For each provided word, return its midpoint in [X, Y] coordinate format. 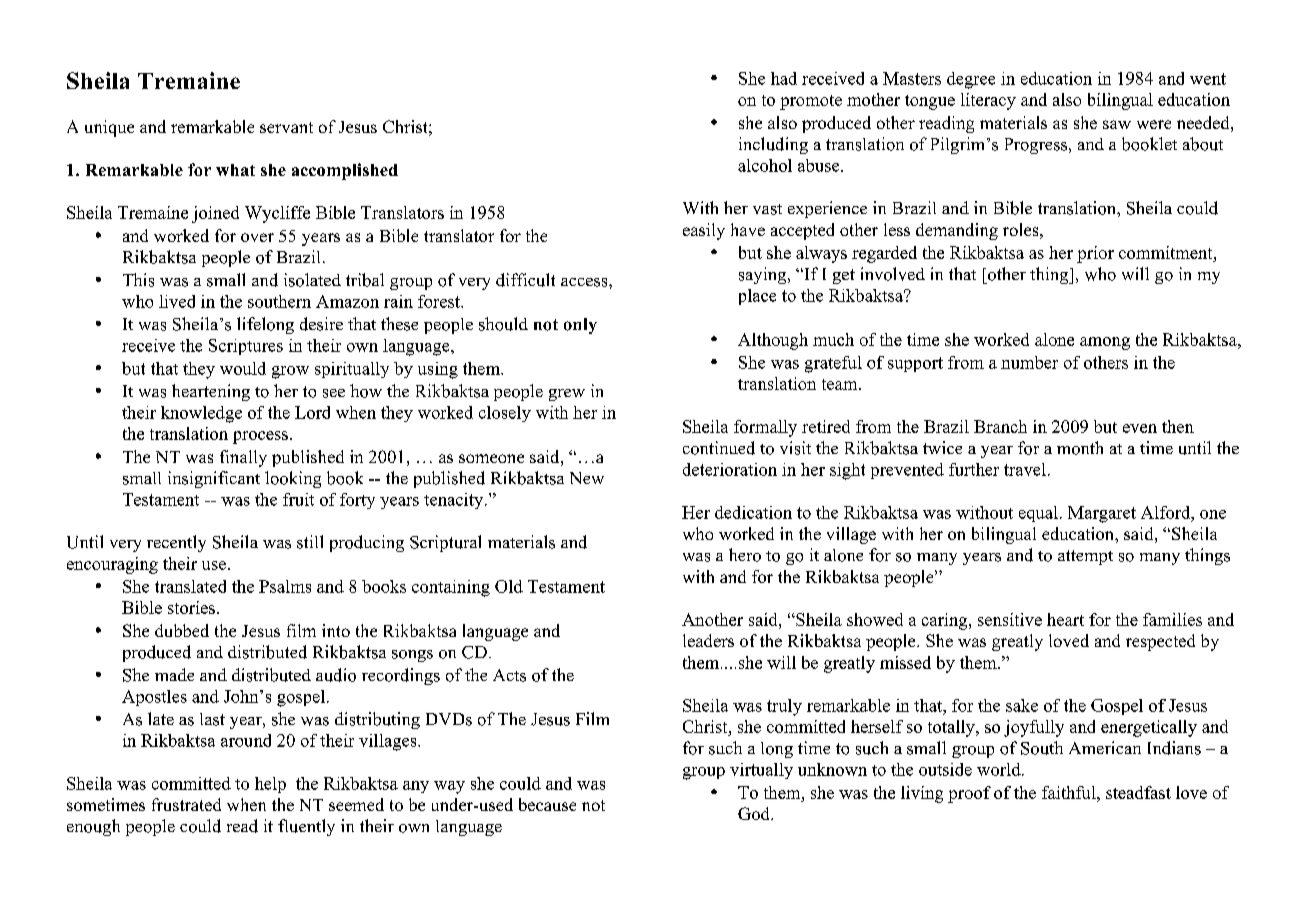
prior [1095, 254]
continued [719, 448]
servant [286, 127]
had [784, 78]
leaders [708, 640]
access [585, 282]
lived [177, 301]
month [1080, 448]
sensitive [1010, 619]
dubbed [182, 630]
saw [1117, 124]
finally [243, 458]
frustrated [186, 804]
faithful [1070, 792]
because [547, 804]
